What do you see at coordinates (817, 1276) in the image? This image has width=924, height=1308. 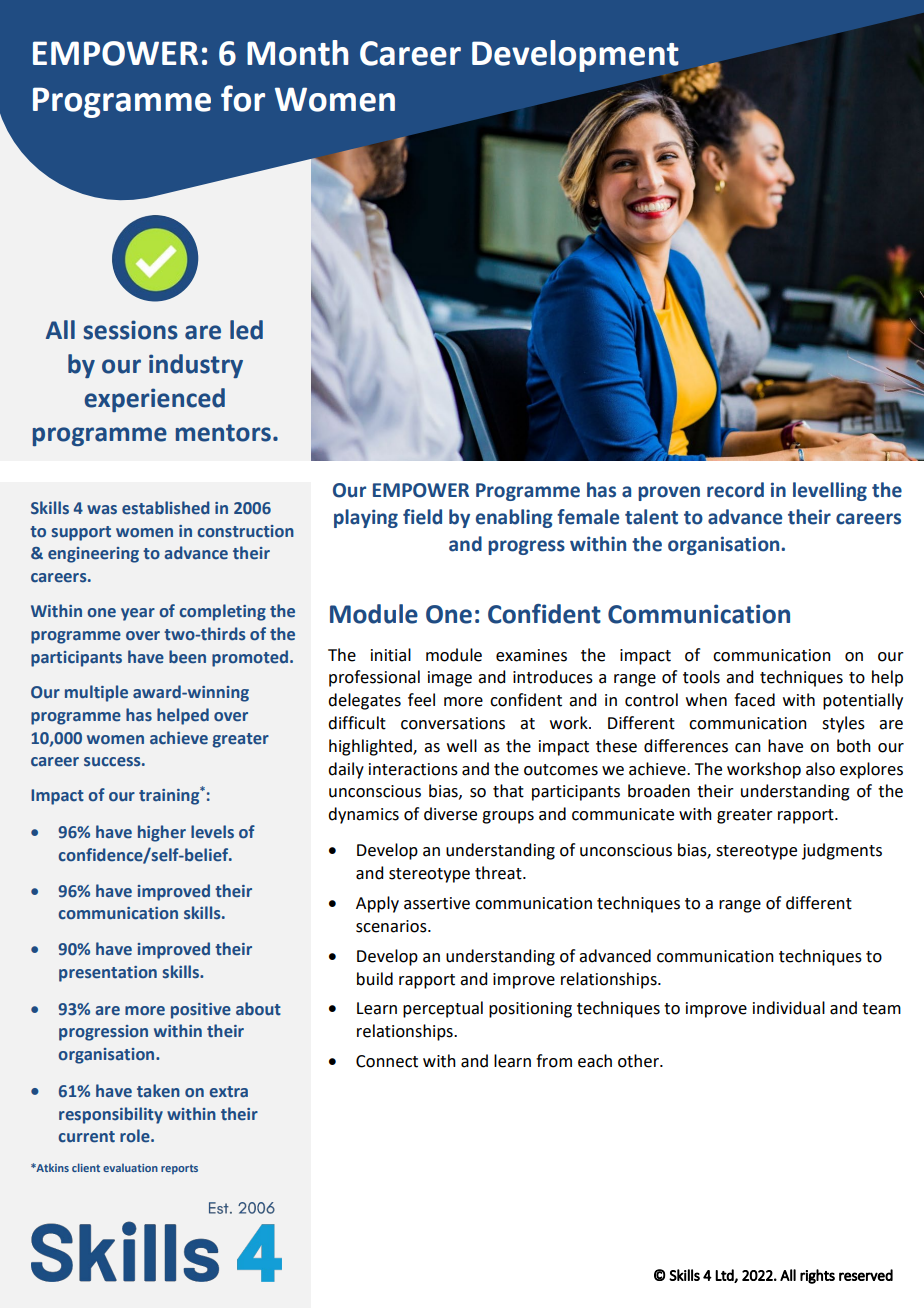 I see `rights` at bounding box center [817, 1276].
